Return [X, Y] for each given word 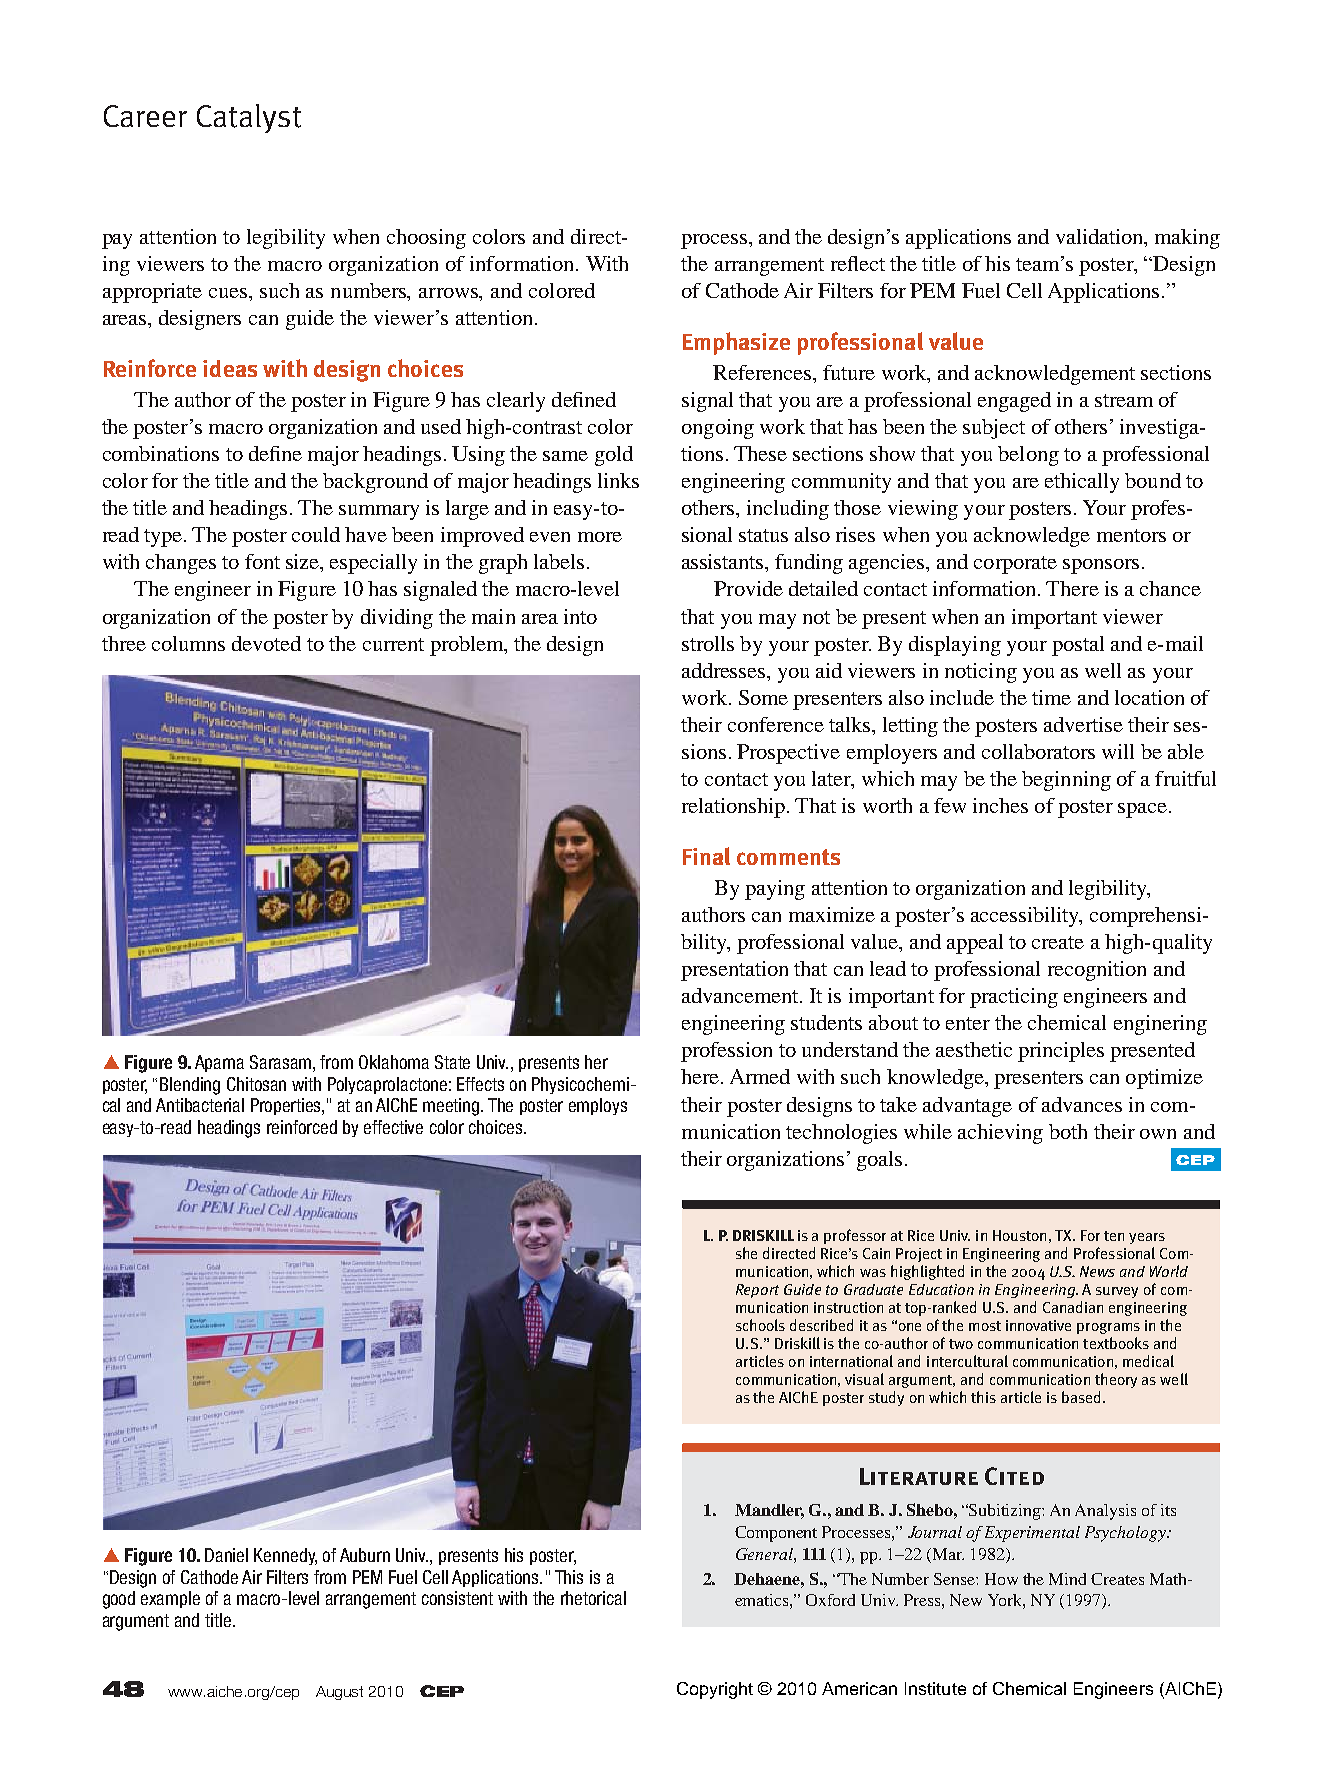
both [1068, 1131]
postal [1078, 646]
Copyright [715, 1690]
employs [598, 1106]
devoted [266, 643]
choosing [426, 239]
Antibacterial [200, 1105]
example [170, 1599]
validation [1100, 236]
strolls [708, 643]
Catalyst [249, 118]
